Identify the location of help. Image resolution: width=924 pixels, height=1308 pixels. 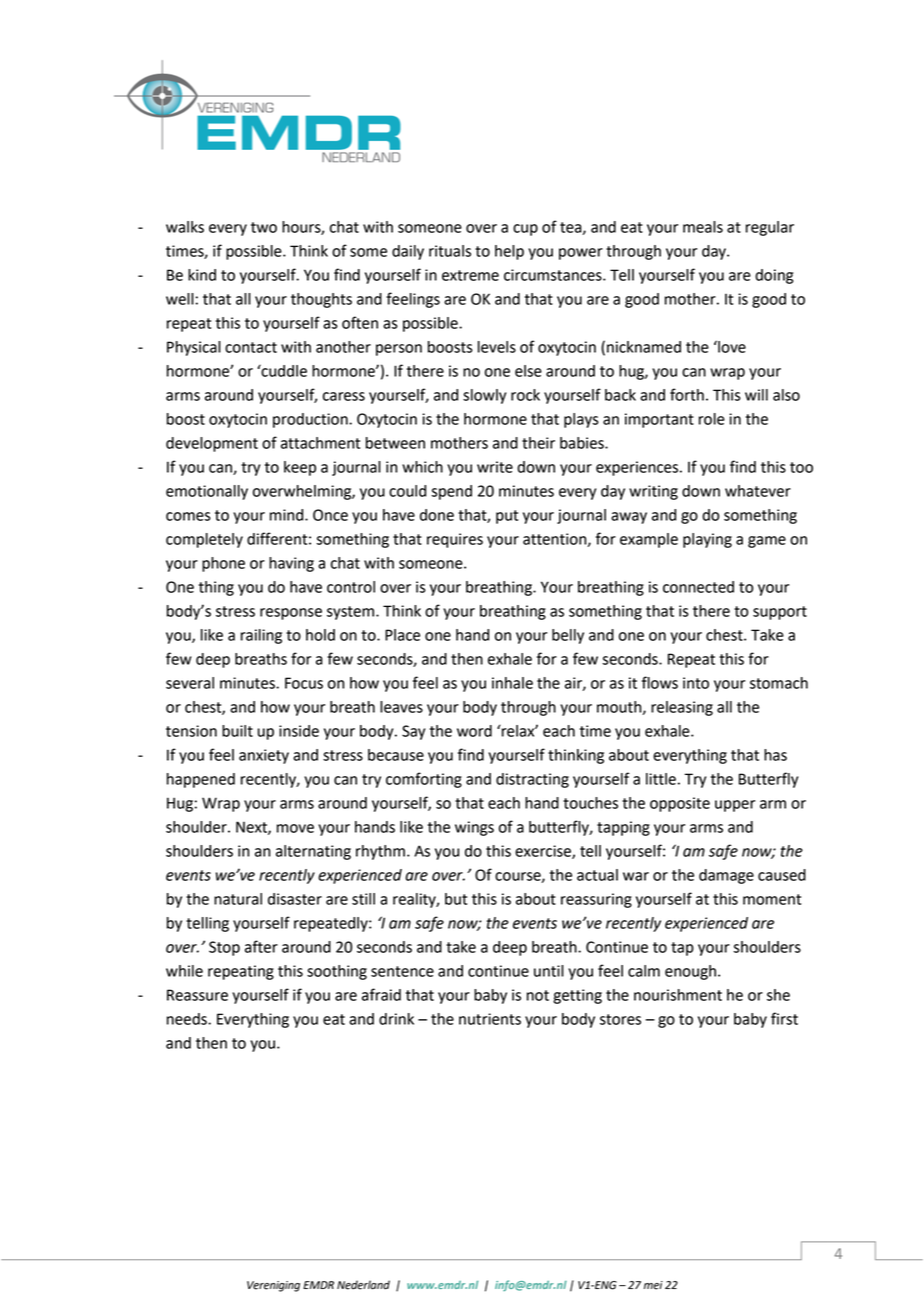
(509, 252).
